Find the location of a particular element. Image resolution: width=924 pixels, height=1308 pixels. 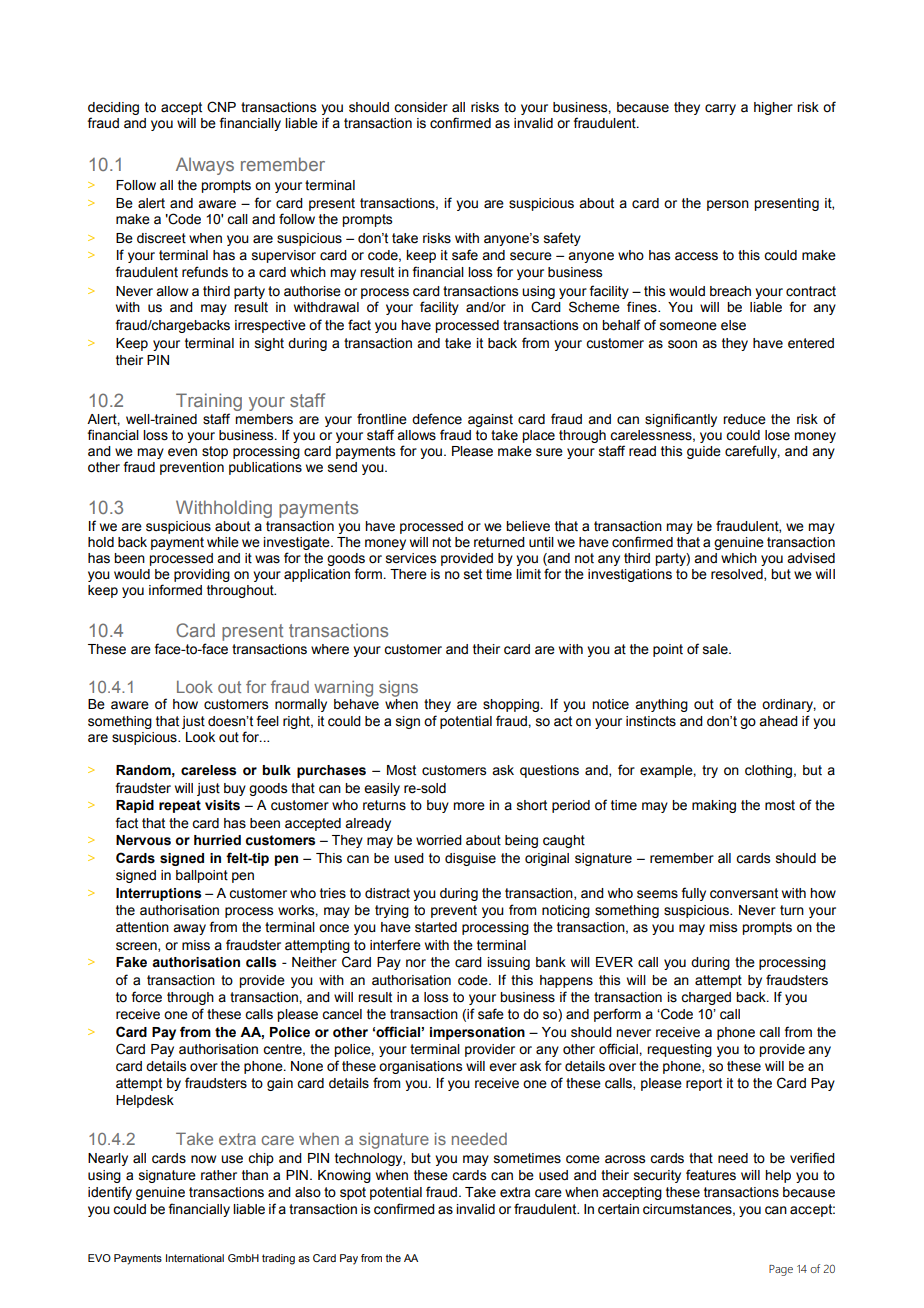

Training is located at coordinates (209, 402).
